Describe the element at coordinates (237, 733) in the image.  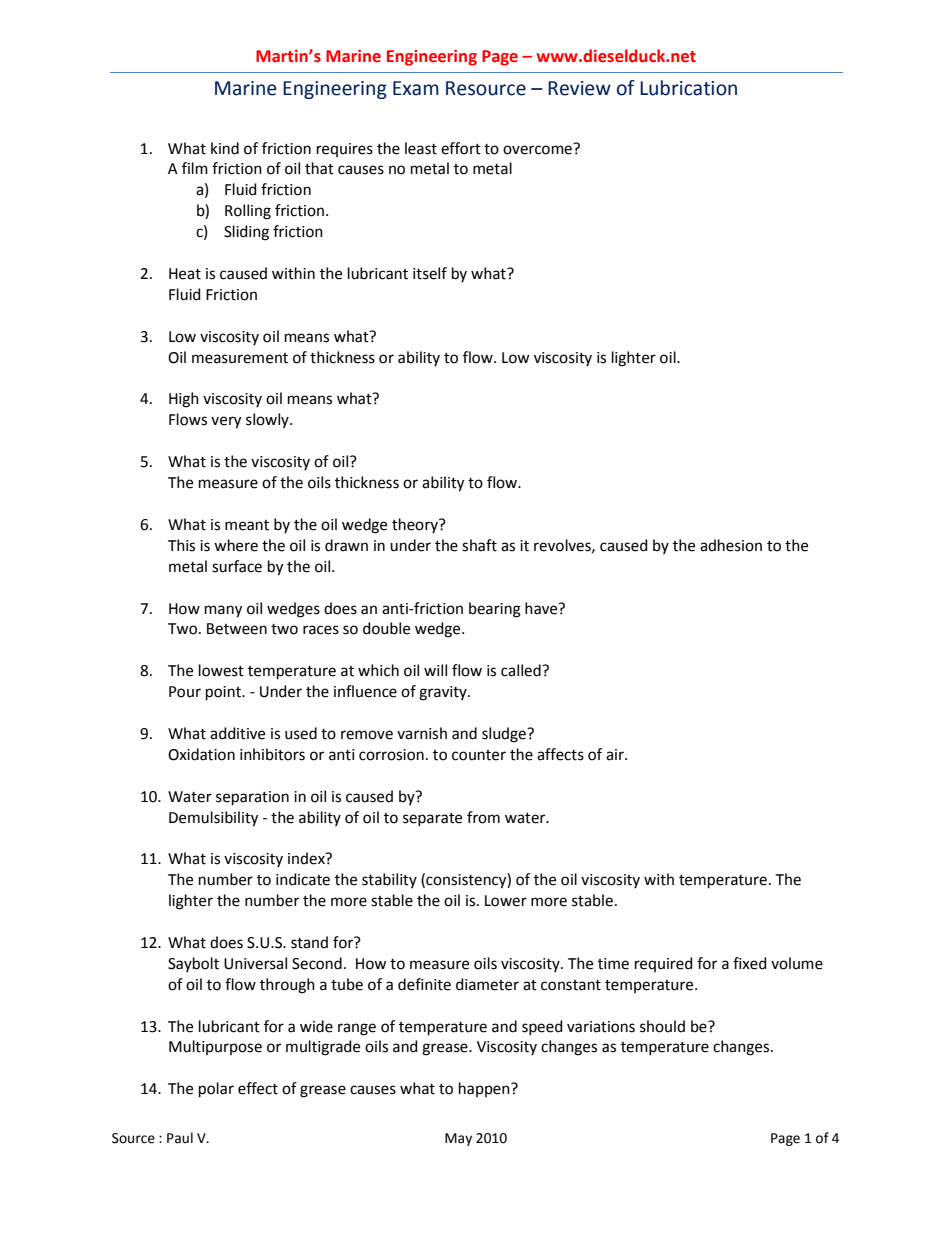
I see `additive` at that location.
